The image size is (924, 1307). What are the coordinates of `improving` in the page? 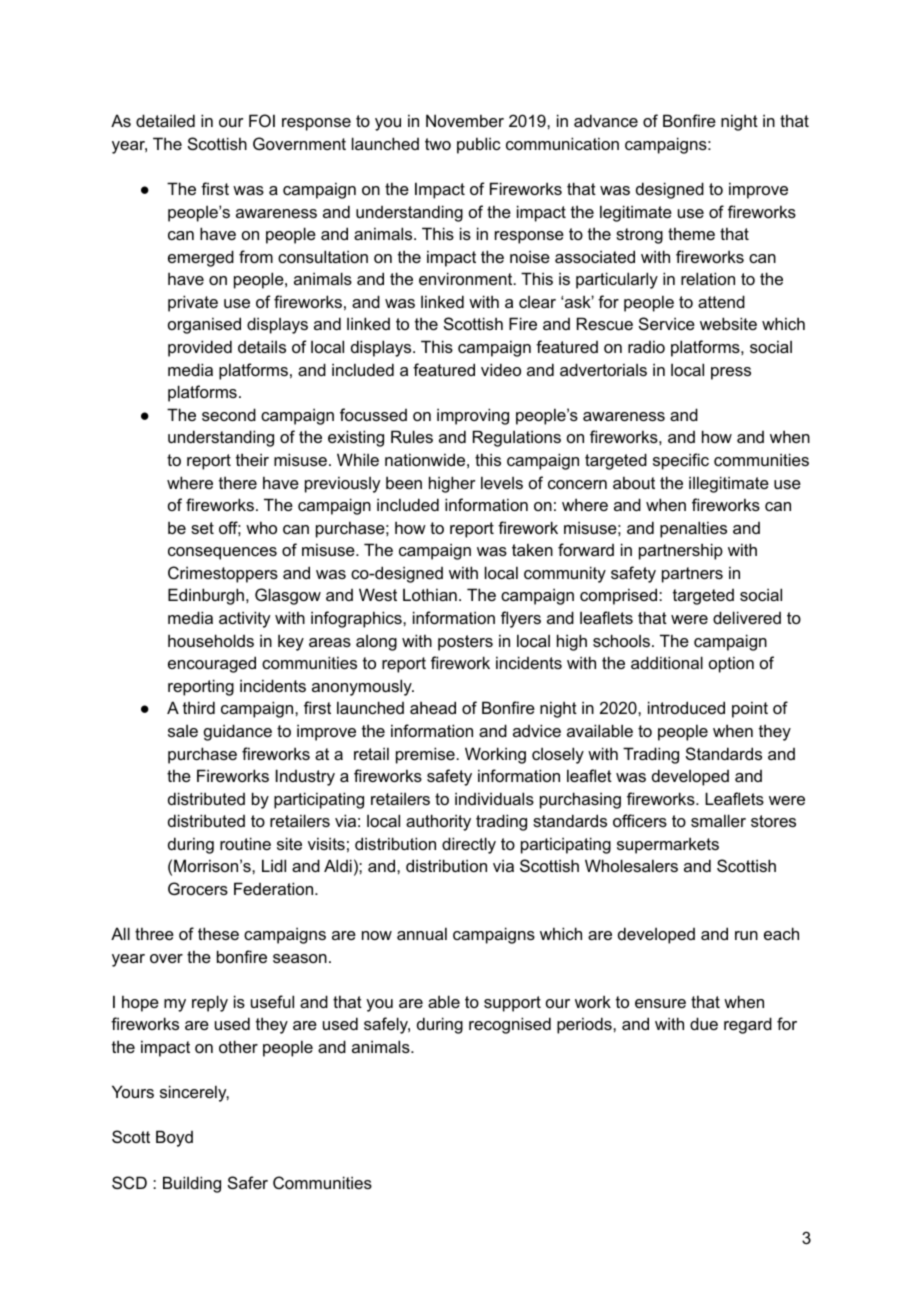 It's located at (473, 416).
